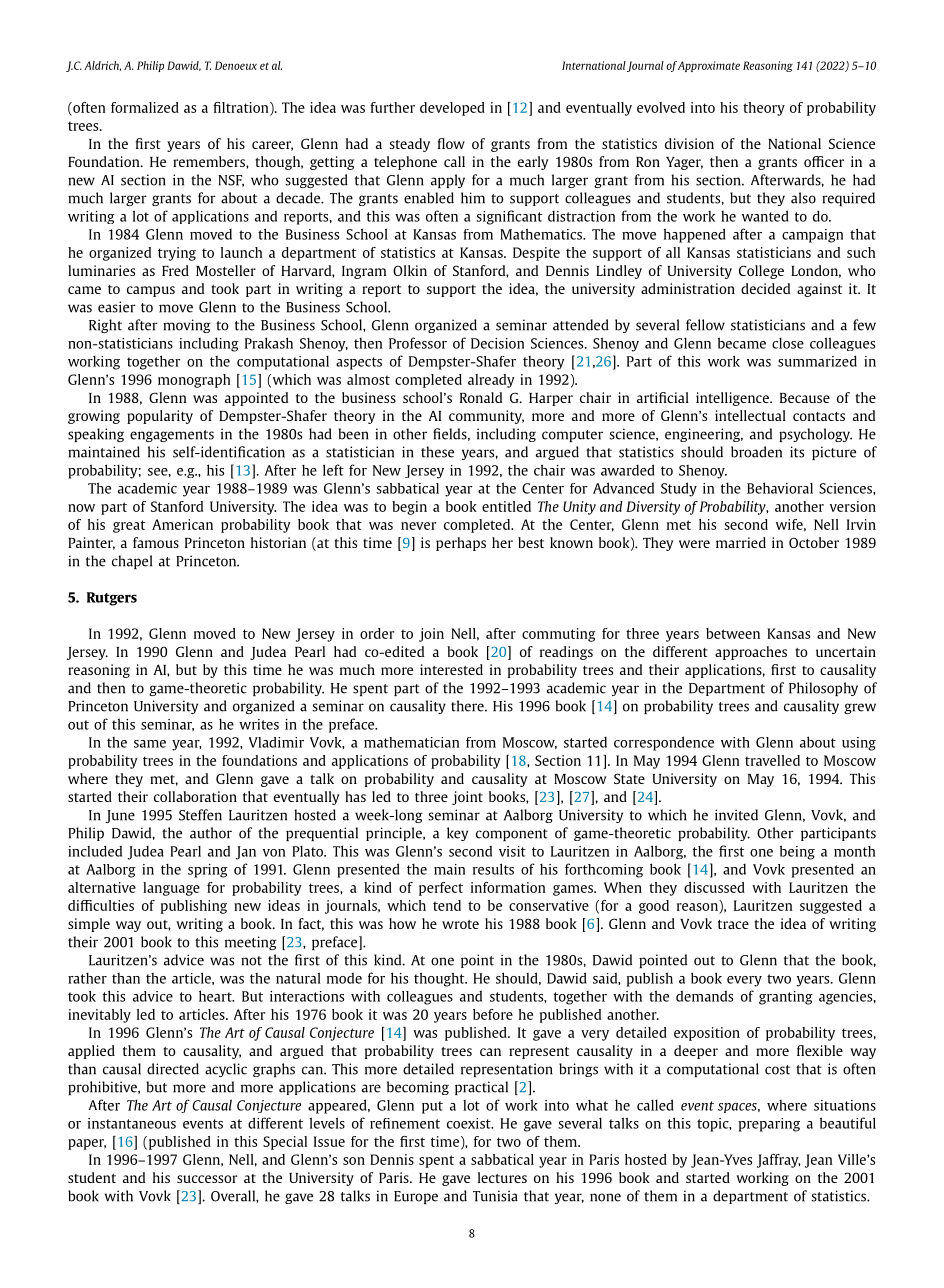  I want to click on Approximate, so click(709, 66).
